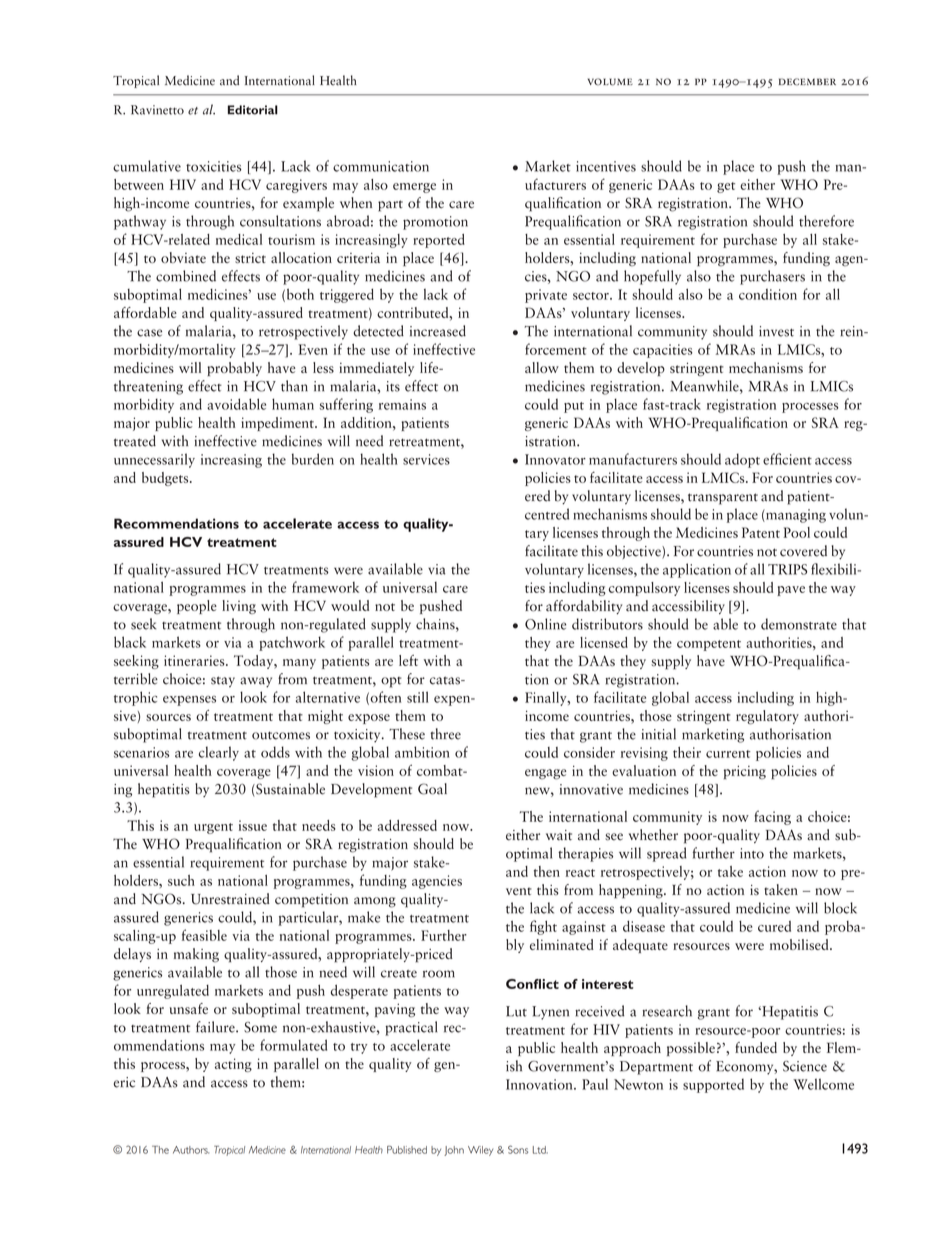 The height and width of the screenshot is (1251, 952). Describe the element at coordinates (253, 110) in the screenshot. I see `Editorial` at that location.
